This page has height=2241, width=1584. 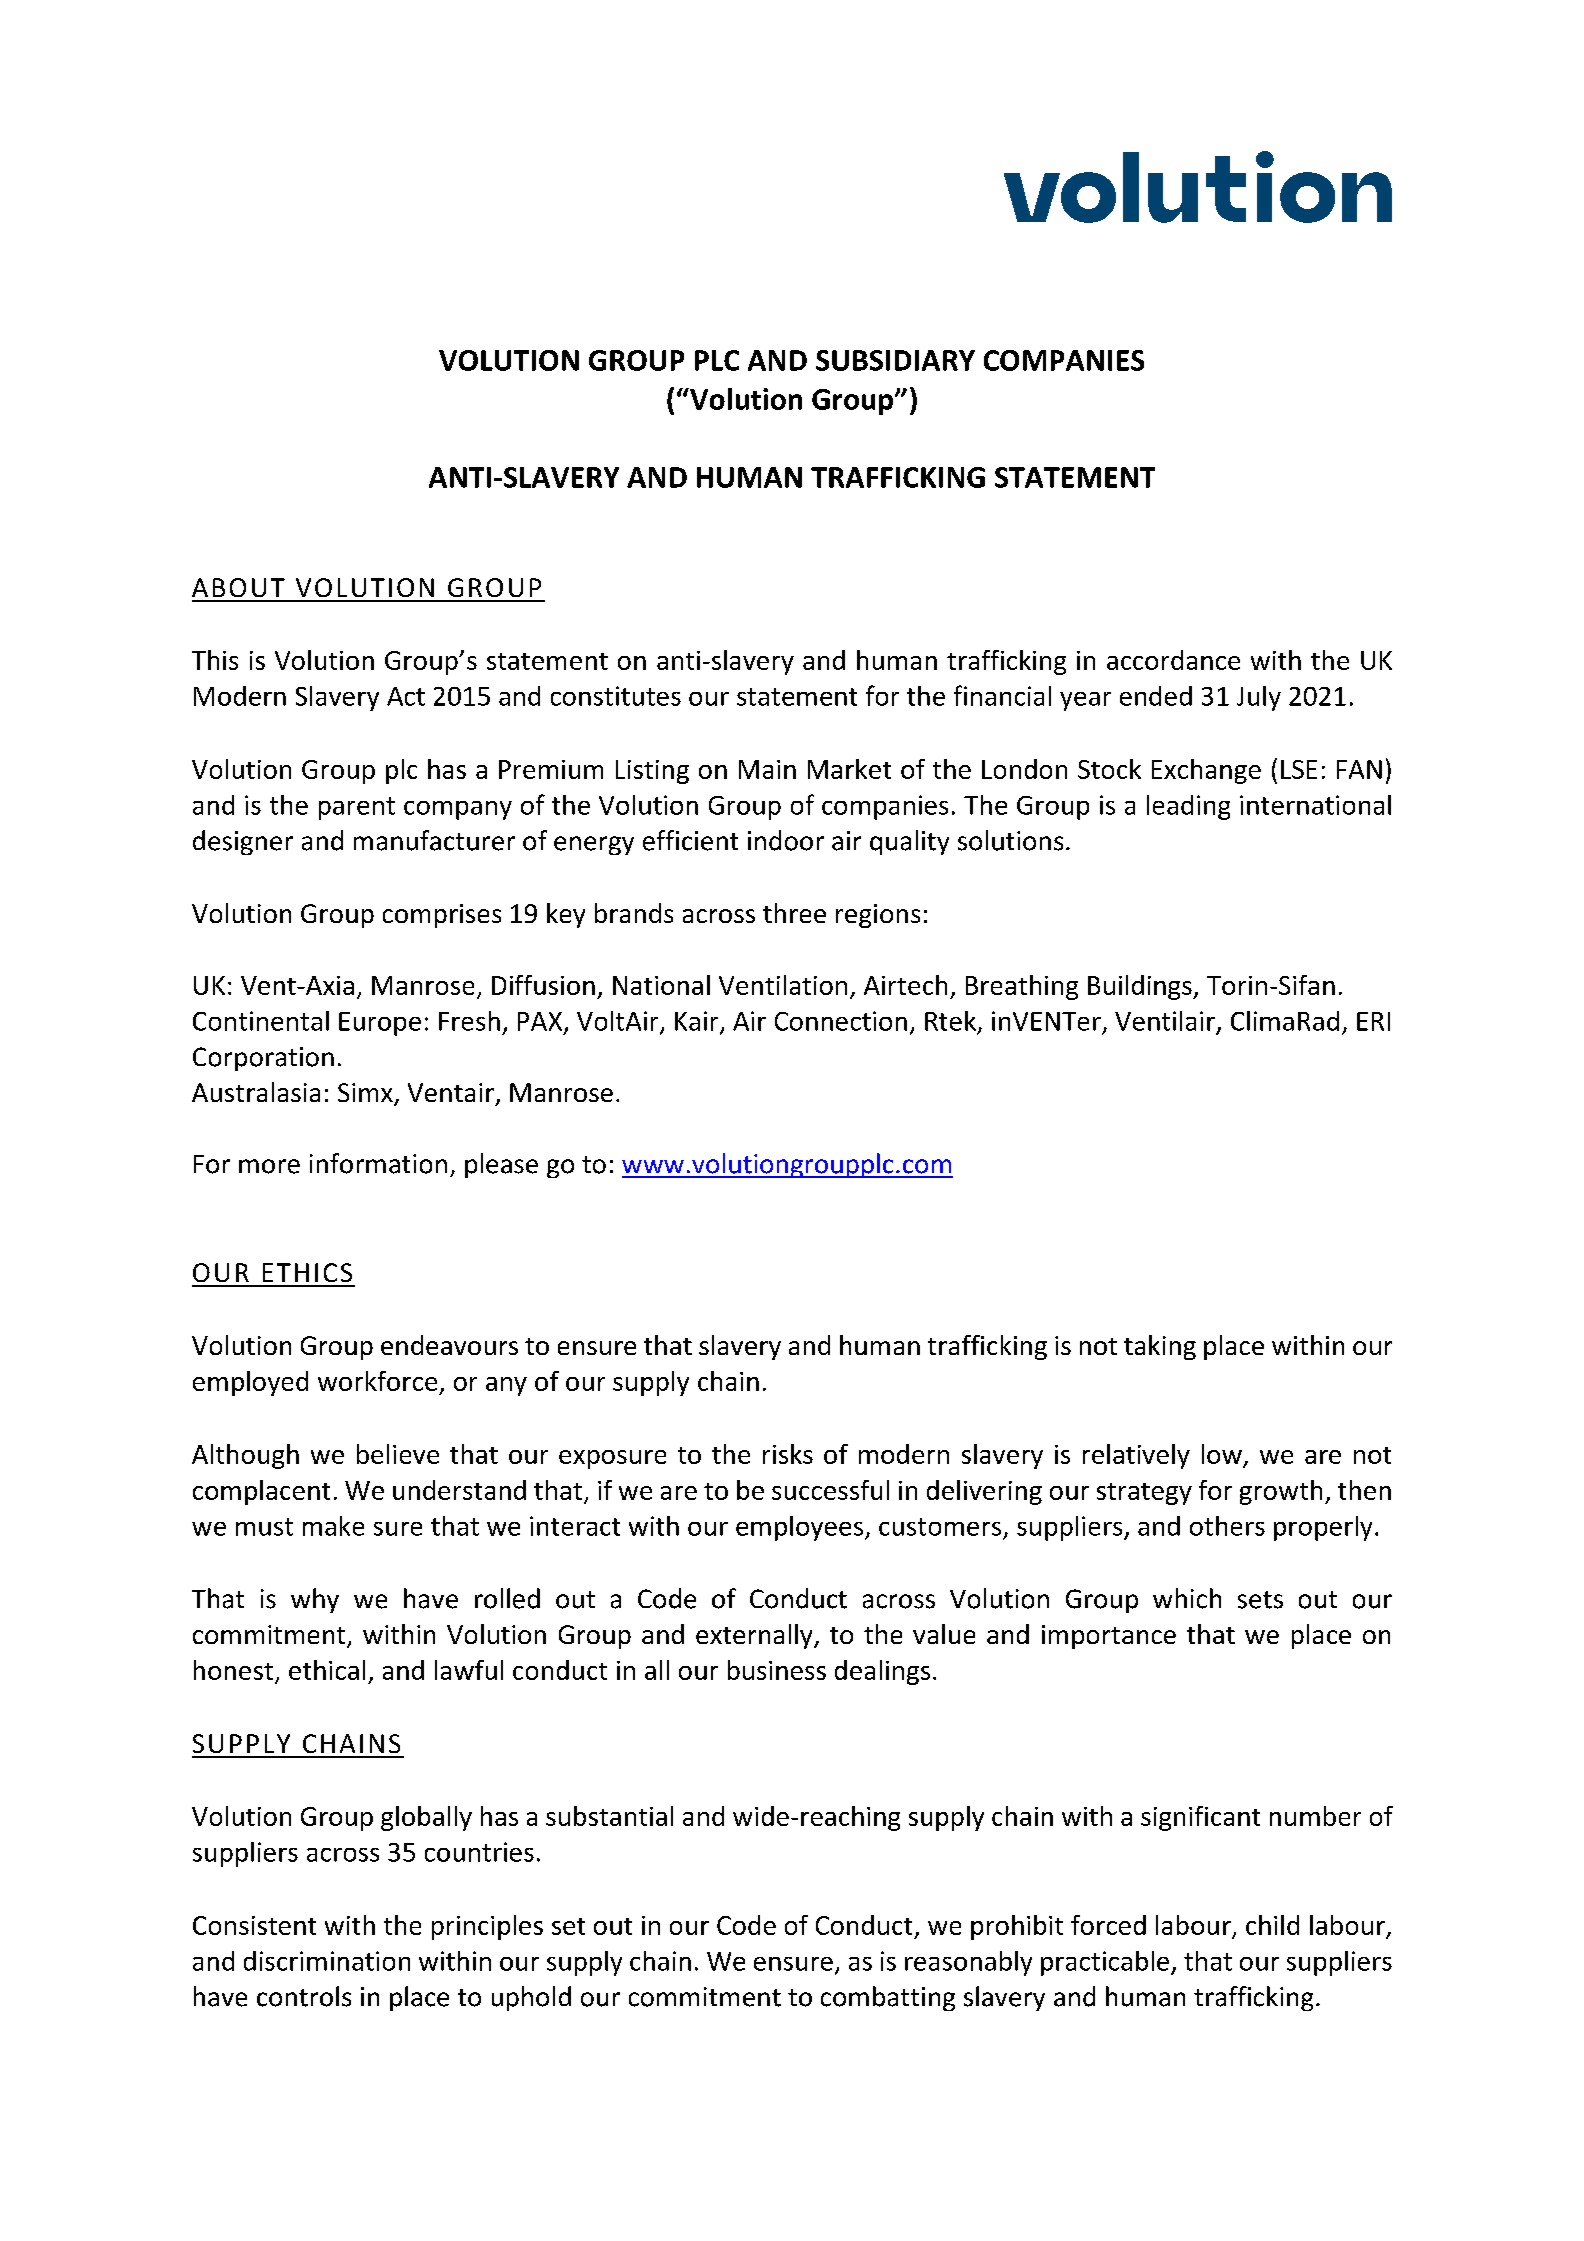 I want to click on taking, so click(x=1160, y=1347).
